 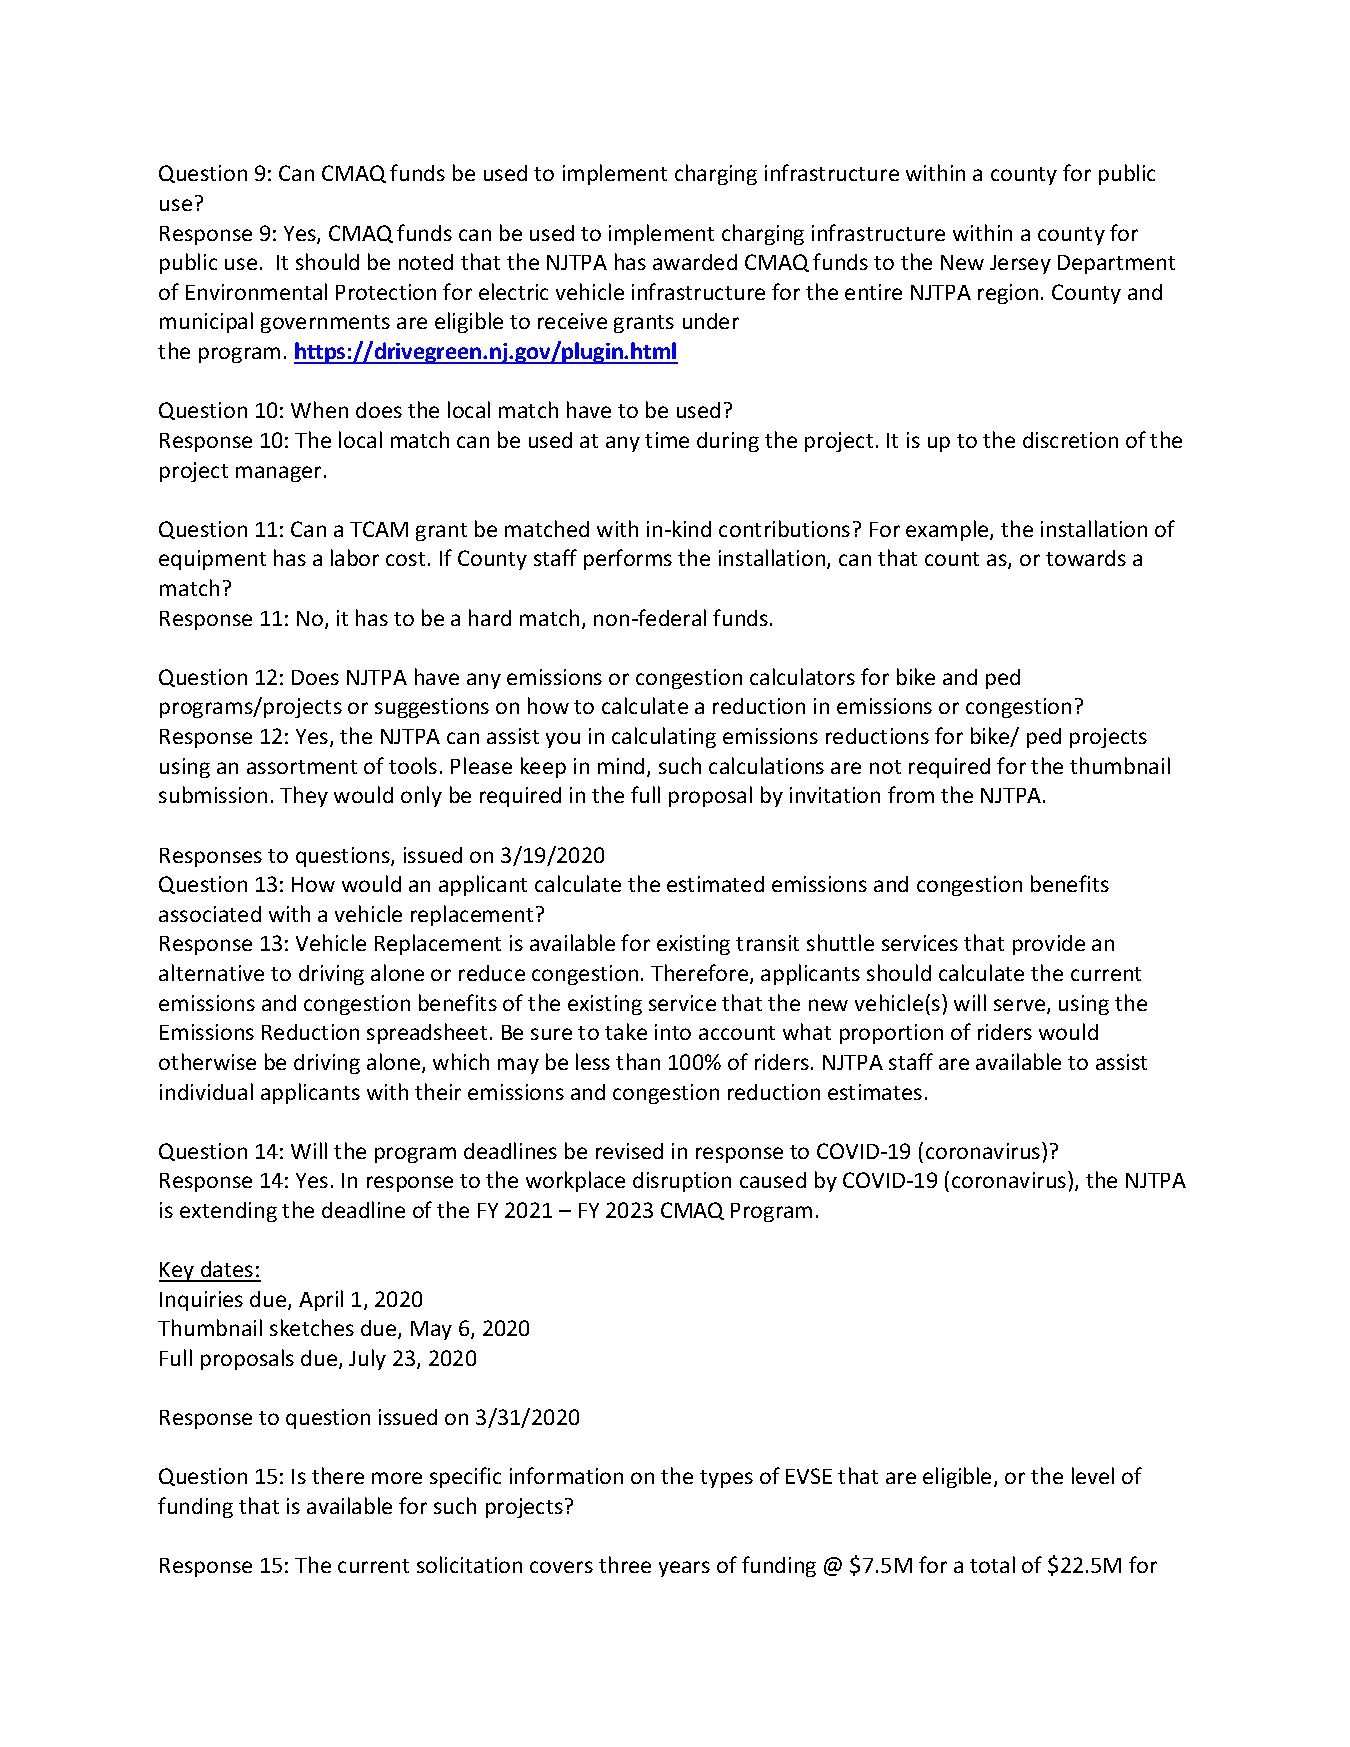 I want to click on three, so click(x=625, y=1564).
